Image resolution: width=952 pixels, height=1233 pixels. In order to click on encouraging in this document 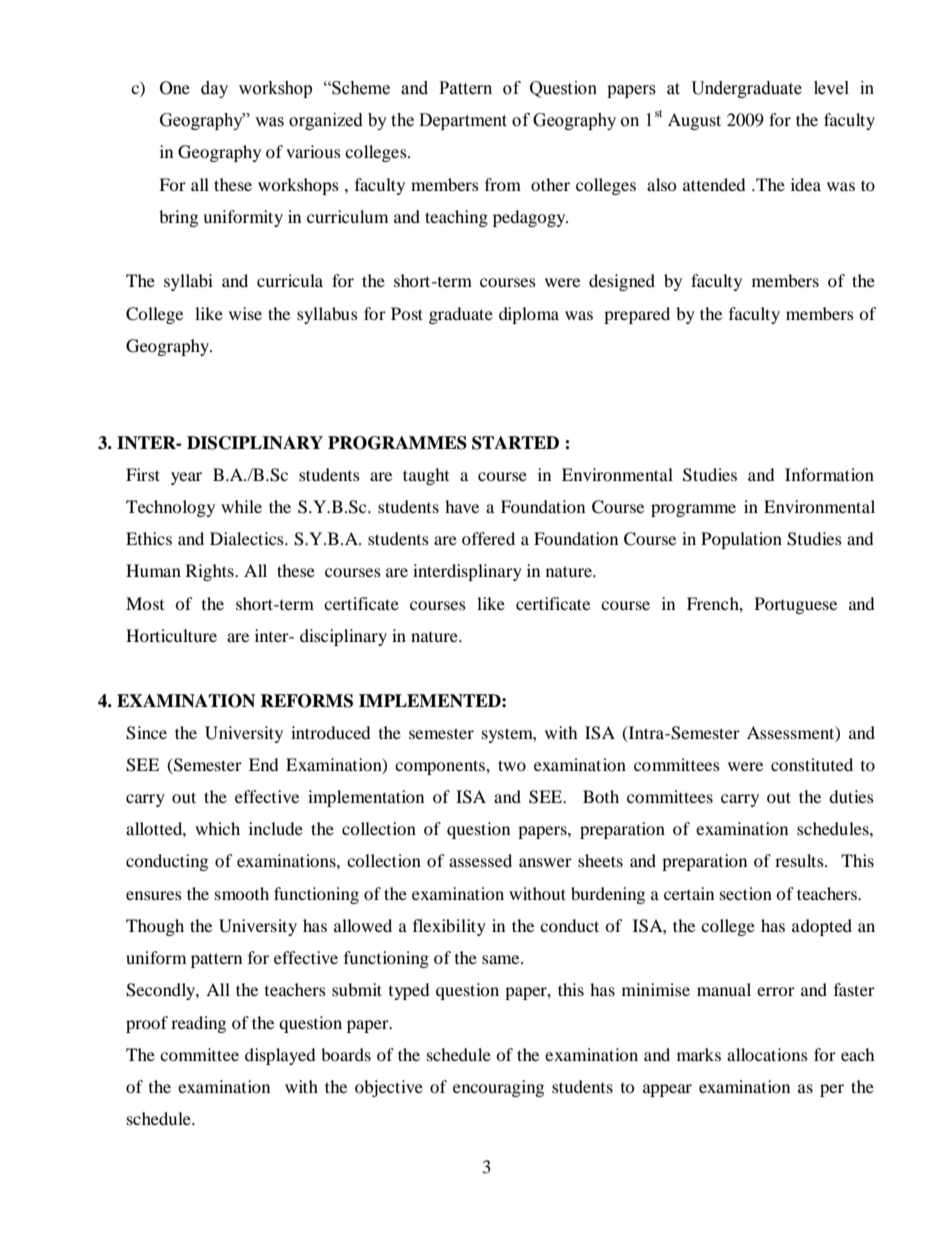, I will do `click(498, 1088)`.
